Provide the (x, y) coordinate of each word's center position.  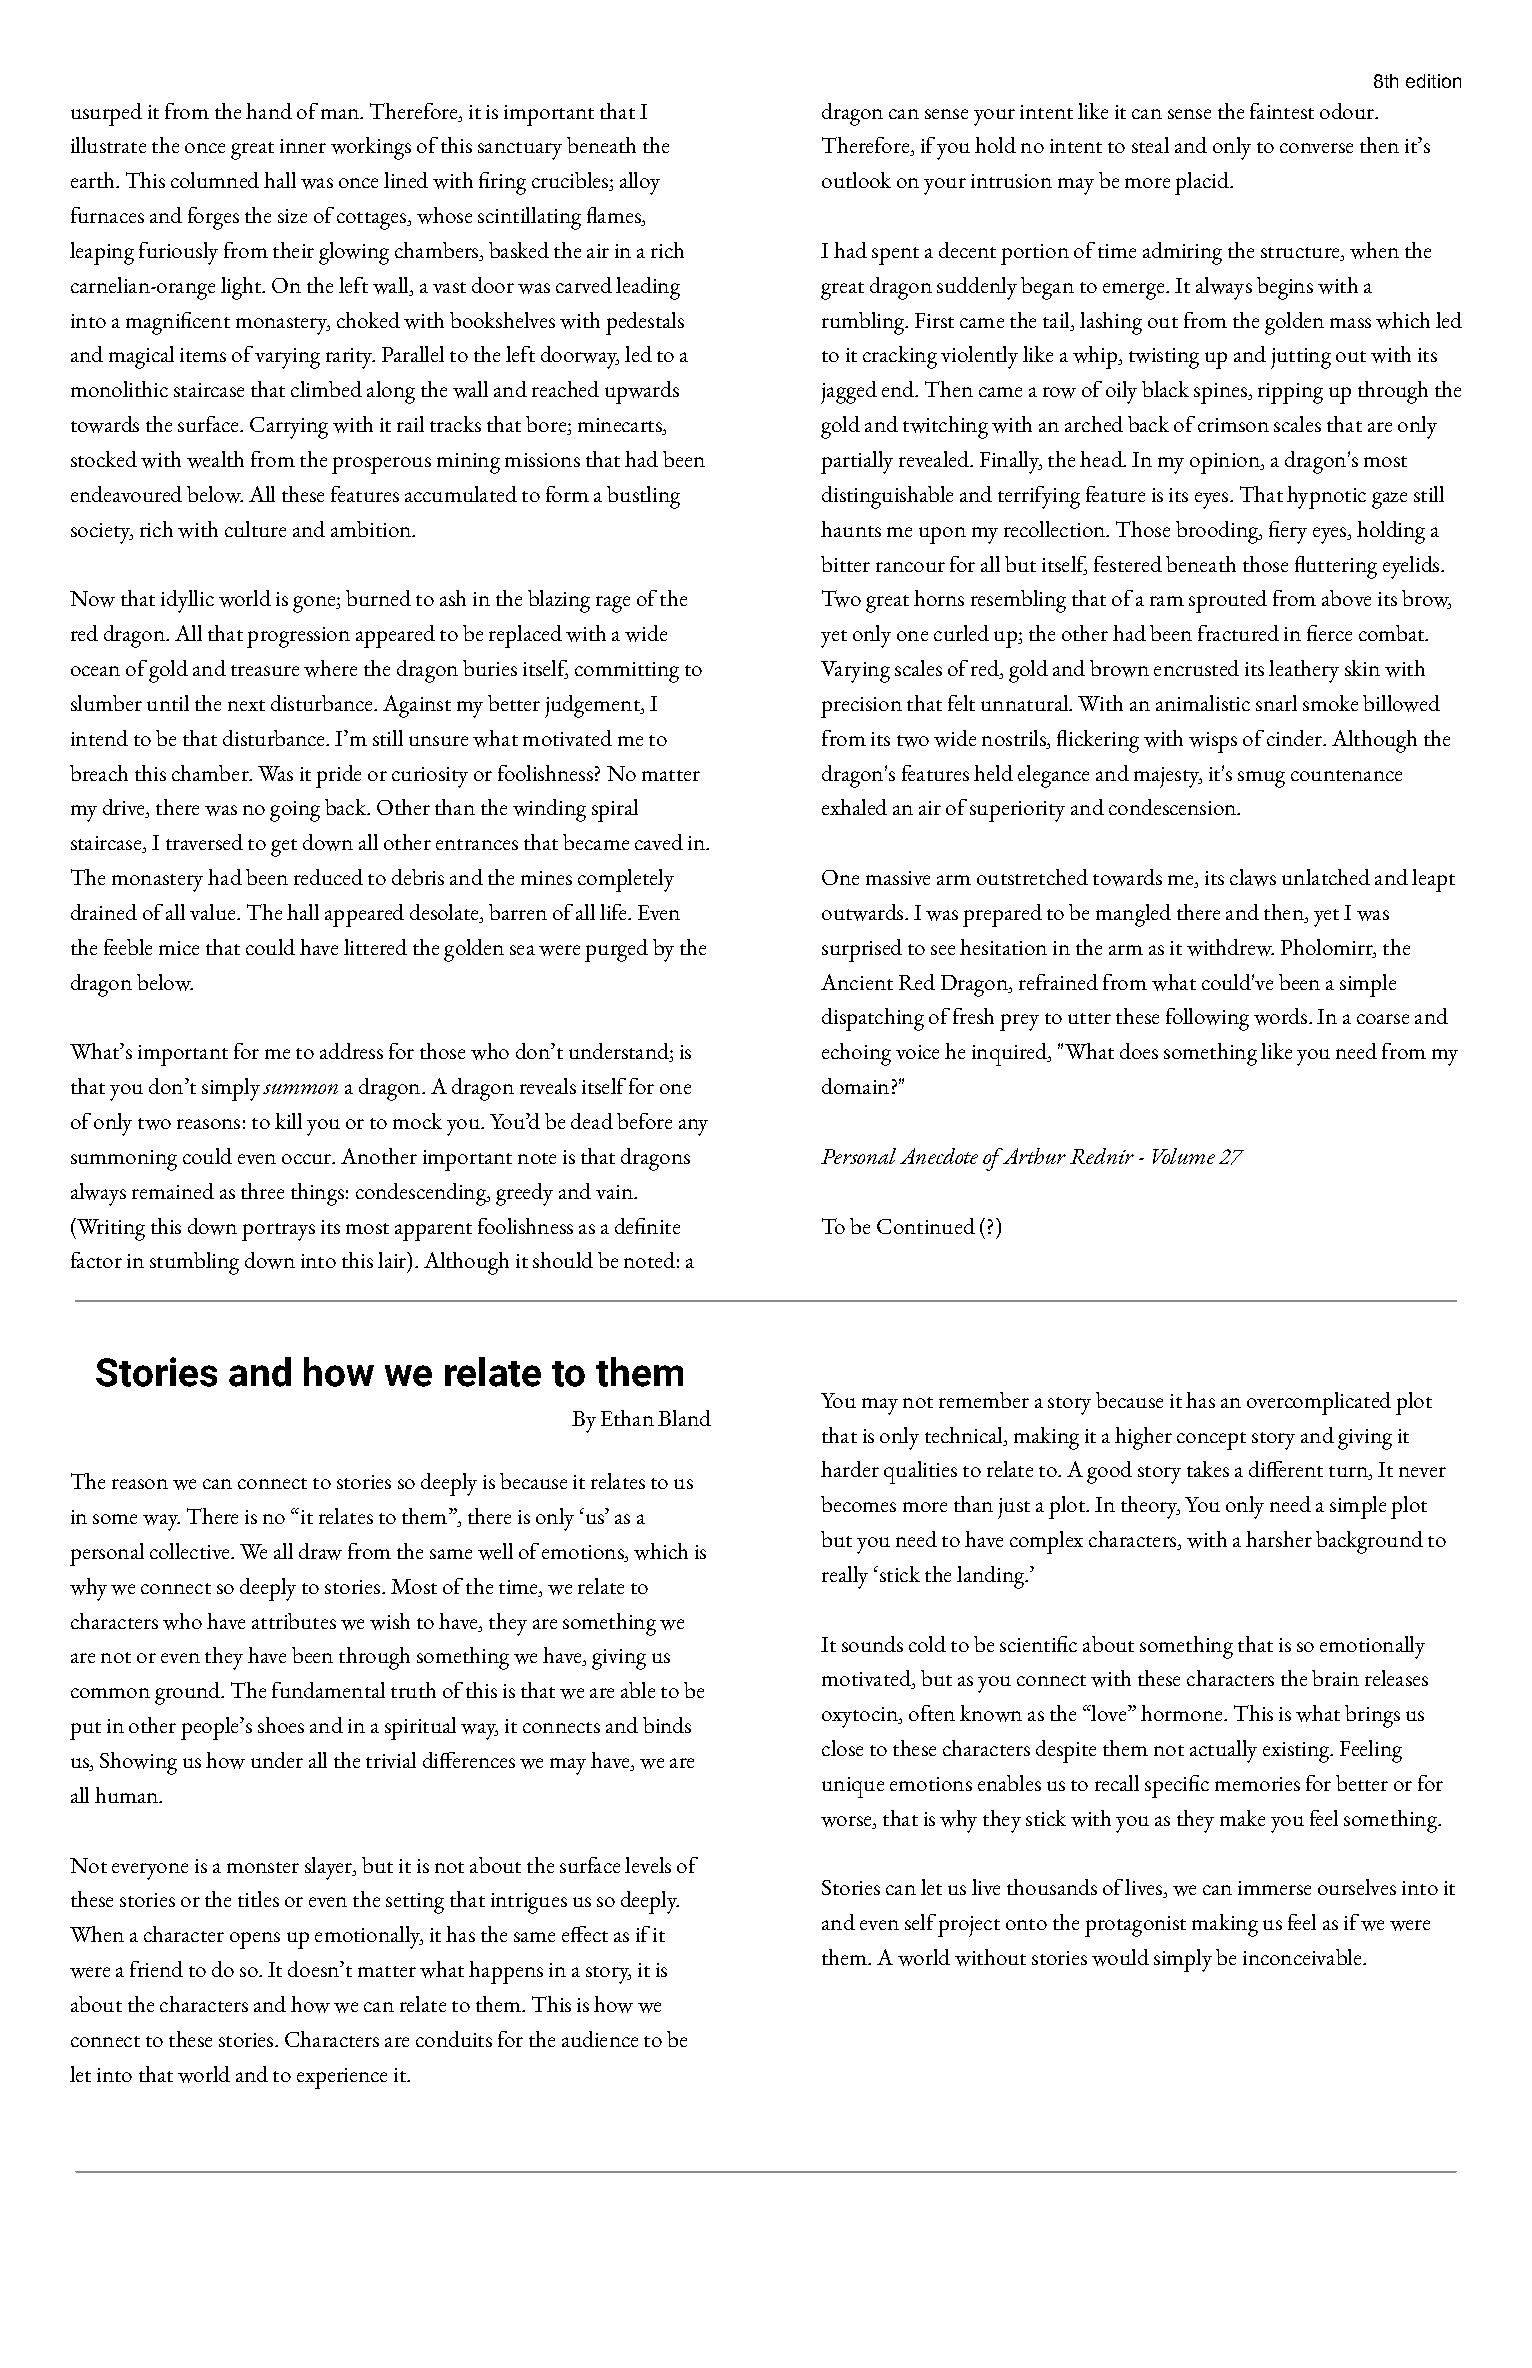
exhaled (854, 807)
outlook (856, 180)
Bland (684, 1418)
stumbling (194, 1263)
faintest (1282, 111)
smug (1261, 779)
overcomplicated (1319, 1403)
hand (269, 111)
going (295, 811)
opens (255, 1940)
